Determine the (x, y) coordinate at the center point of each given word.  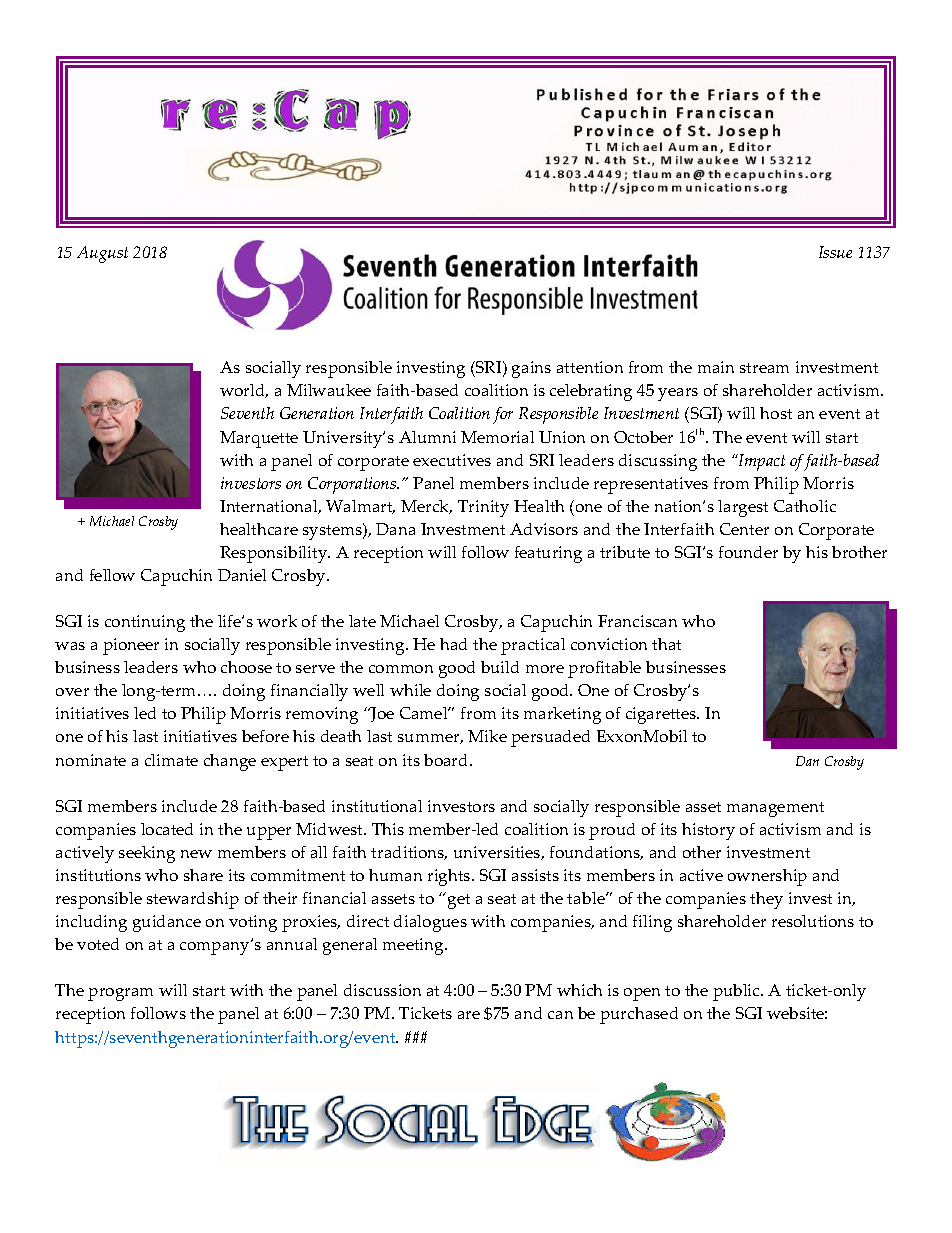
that (666, 644)
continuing (145, 623)
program (120, 994)
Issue (835, 252)
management (775, 809)
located (167, 829)
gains (531, 369)
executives (452, 460)
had (453, 644)
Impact (760, 462)
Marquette (259, 439)
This (388, 829)
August (102, 254)
